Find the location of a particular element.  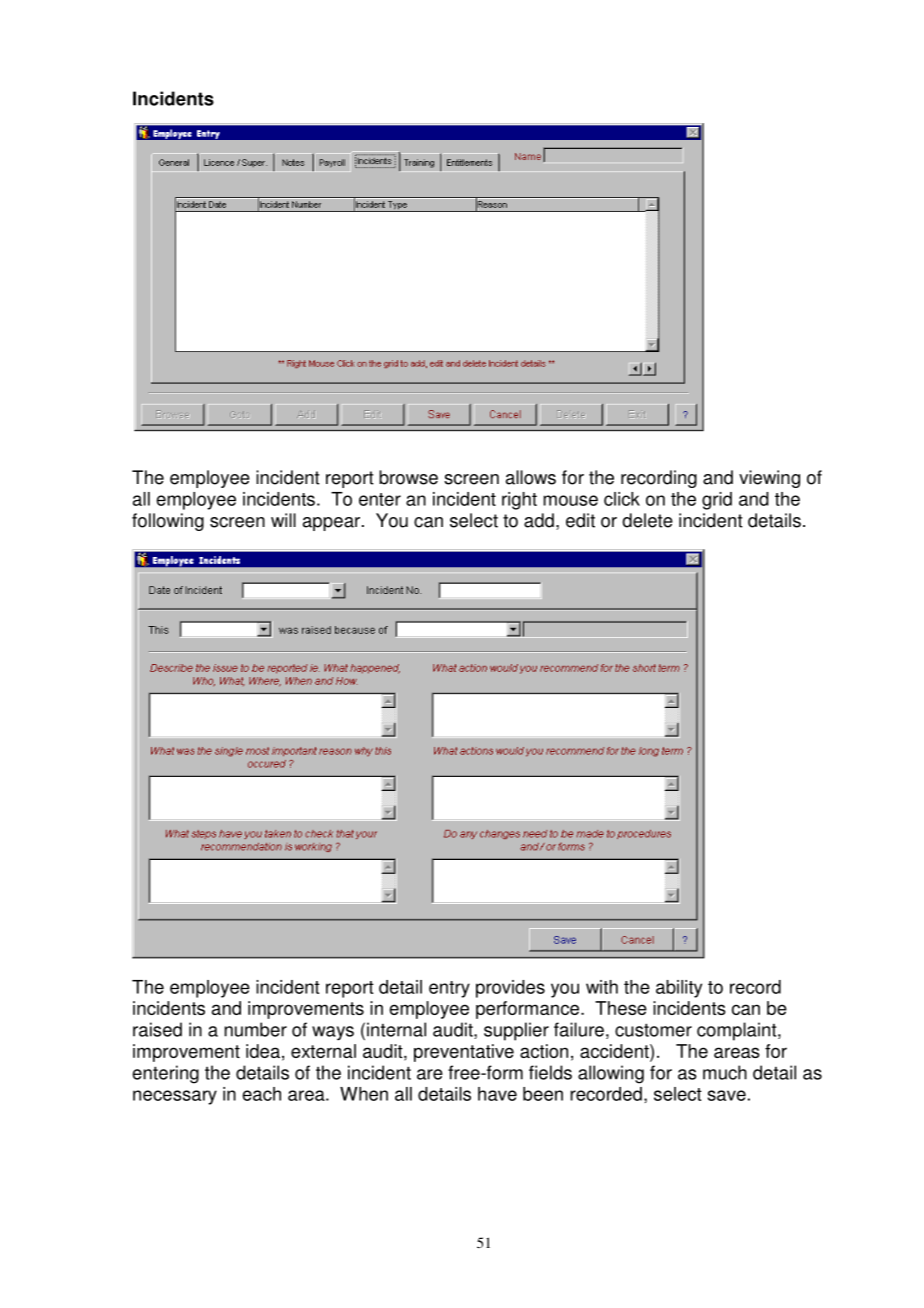

have is located at coordinates (497, 1094).
